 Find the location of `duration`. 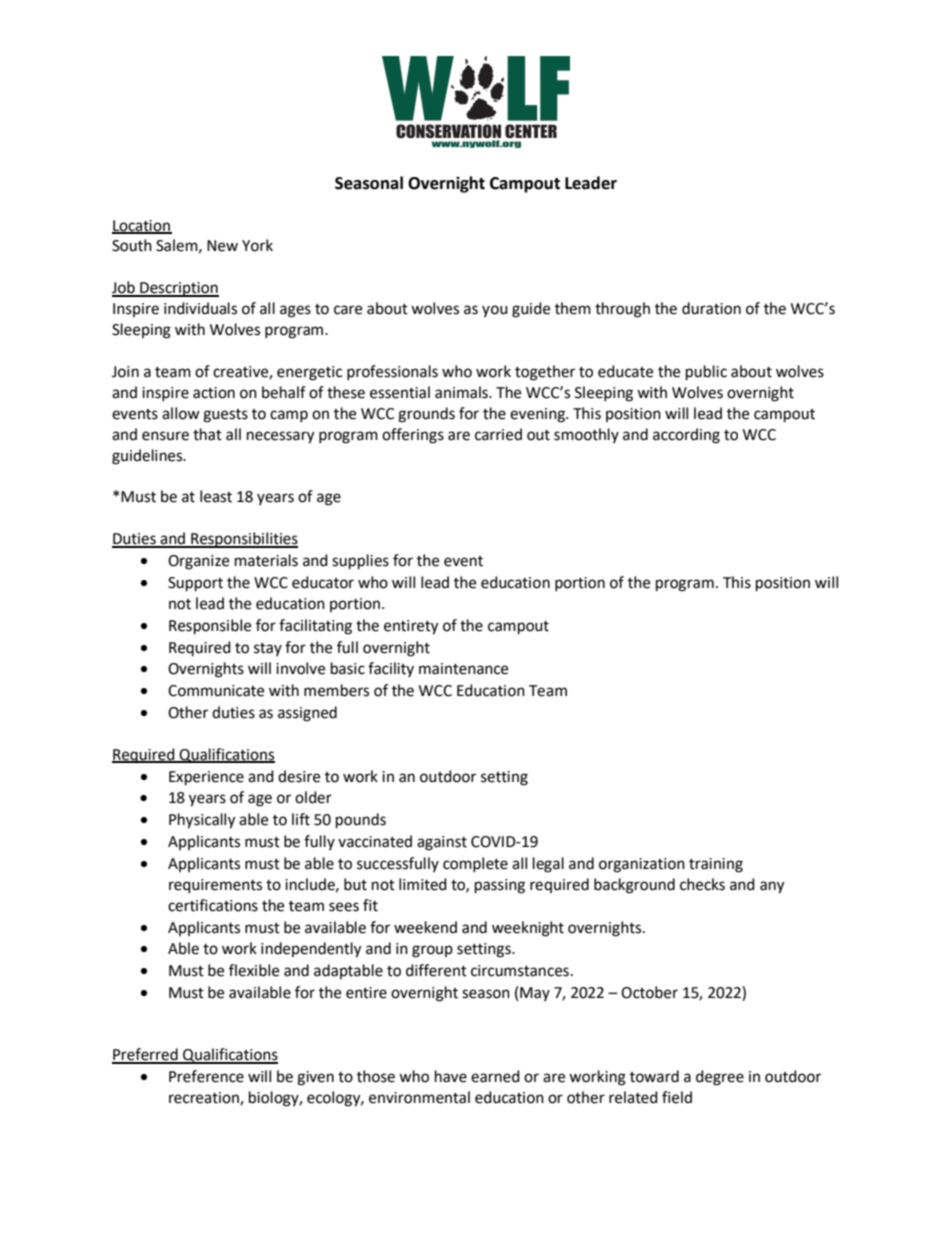

duration is located at coordinates (711, 308).
